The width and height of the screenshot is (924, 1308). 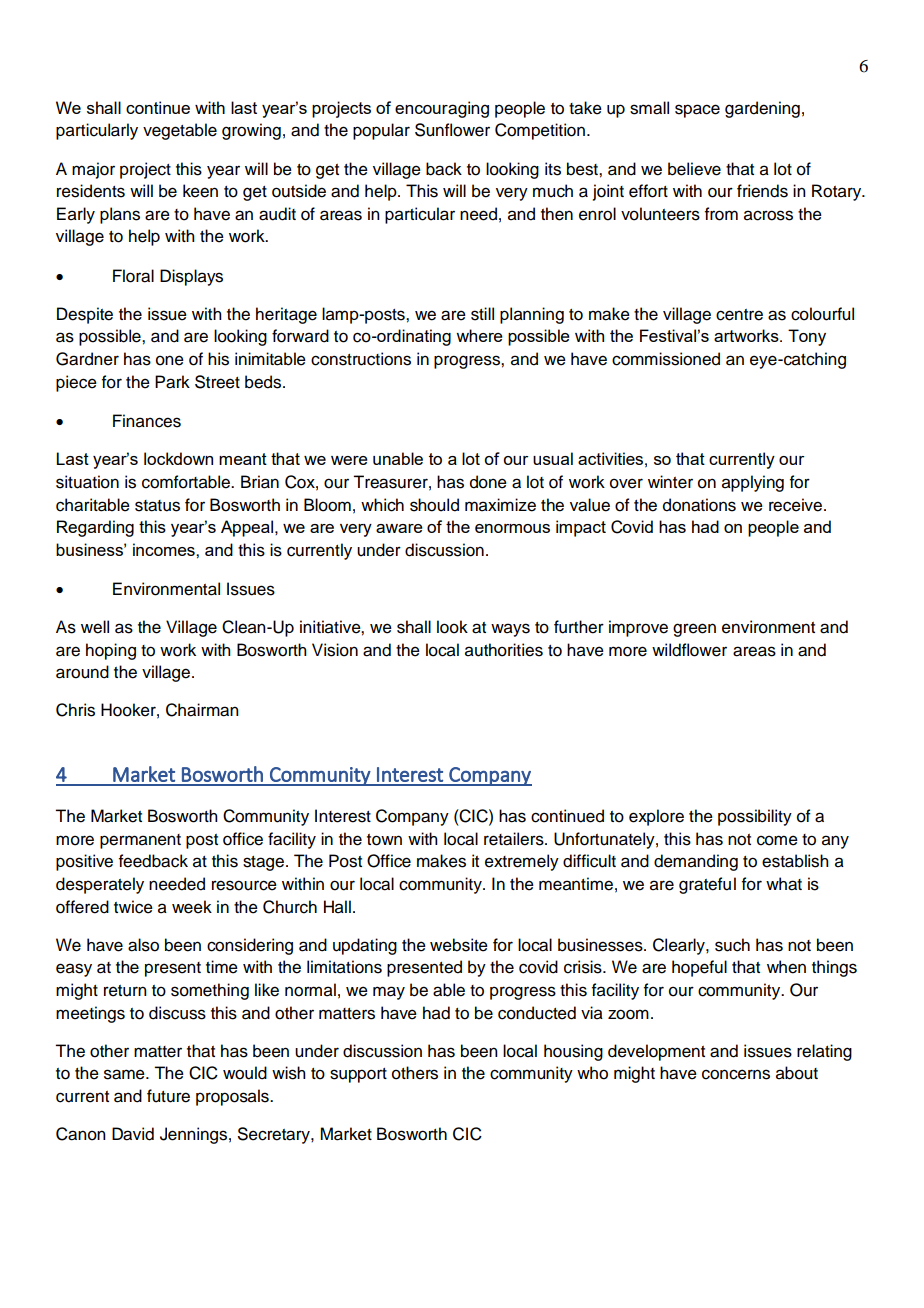 What do you see at coordinates (515, 839) in the screenshot?
I see `retailers` at bounding box center [515, 839].
